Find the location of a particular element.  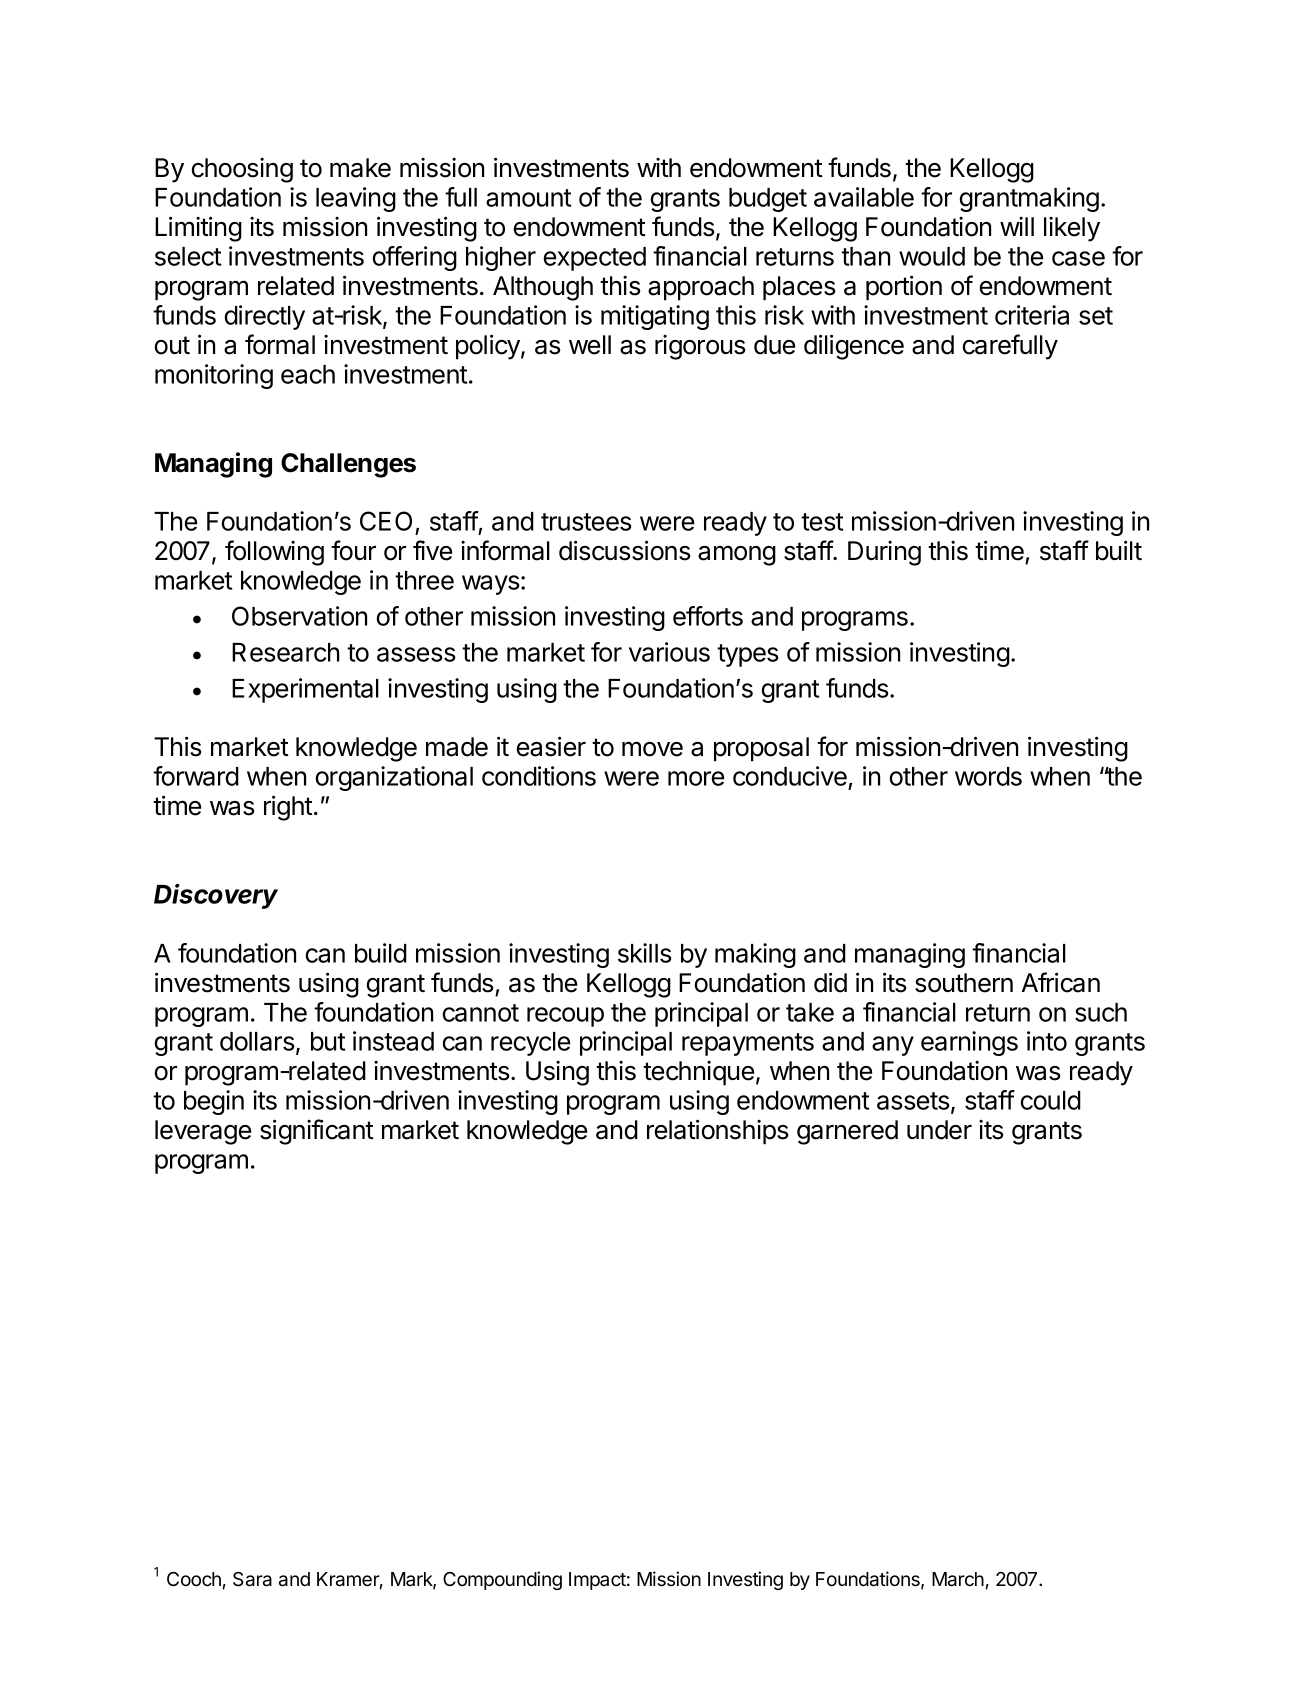

technique is located at coordinates (698, 1073).
